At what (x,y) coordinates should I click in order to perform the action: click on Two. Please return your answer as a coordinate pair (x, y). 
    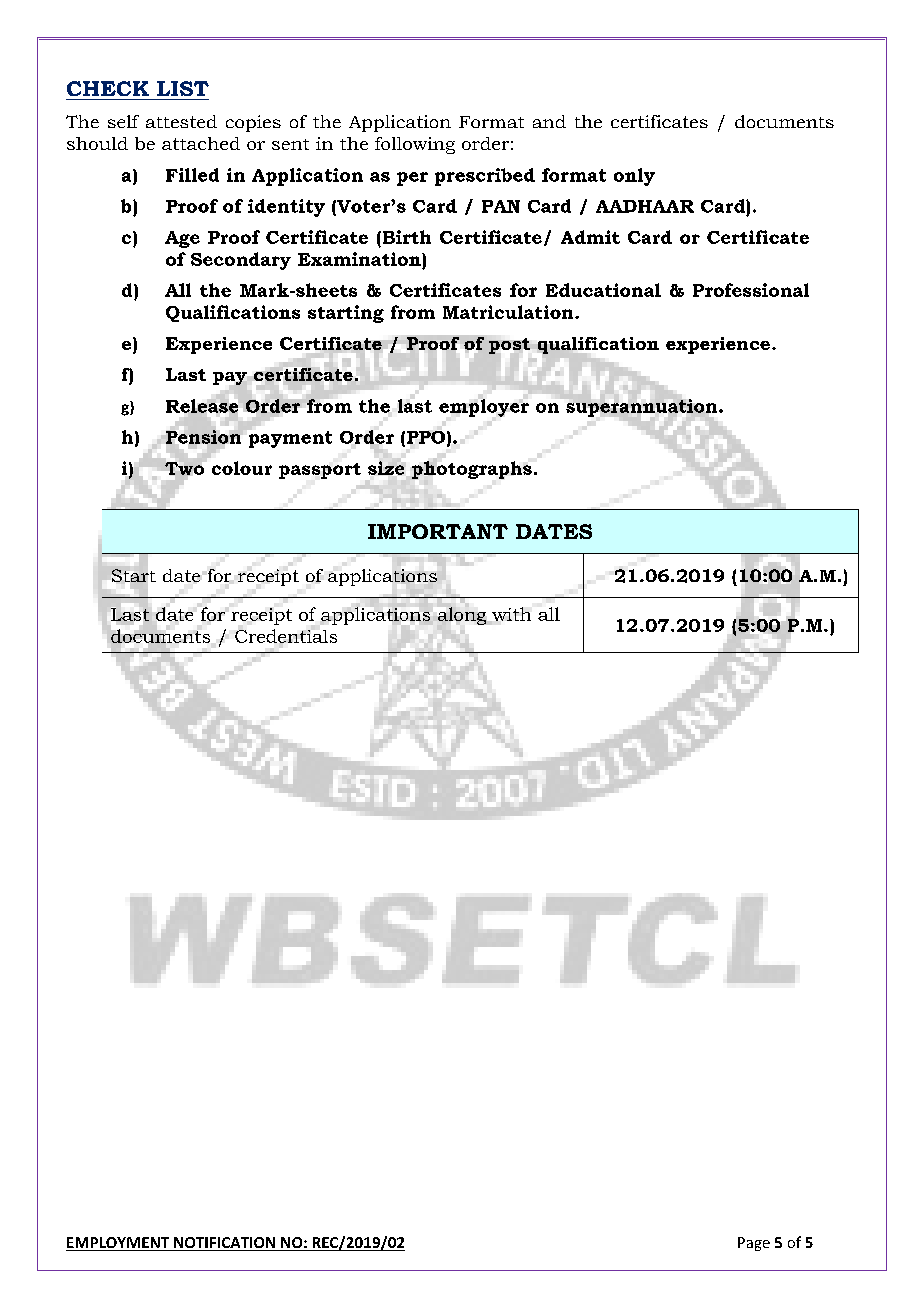
    Looking at the image, I should click on (184, 468).
